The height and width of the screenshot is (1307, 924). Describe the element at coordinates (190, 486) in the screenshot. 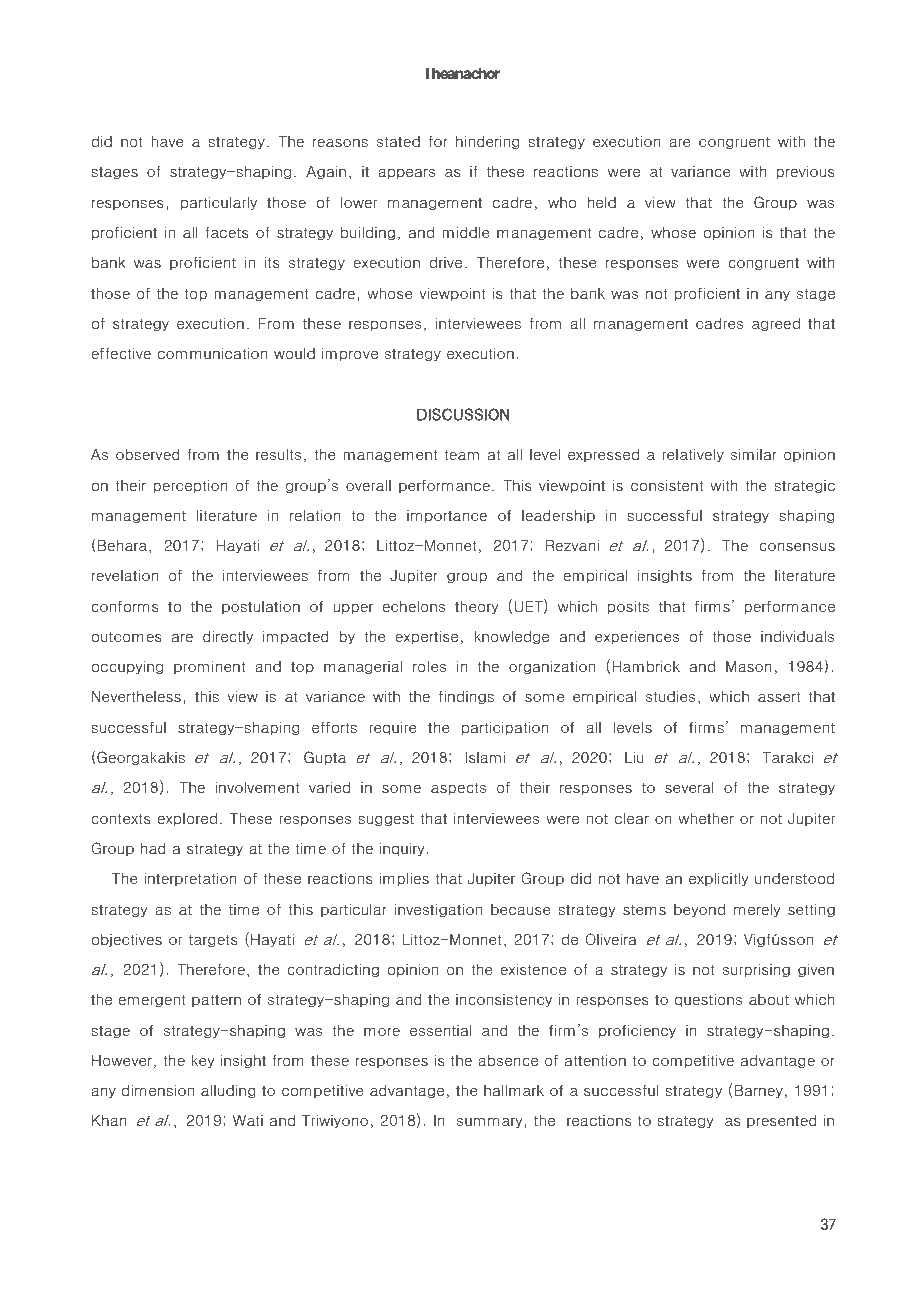

I see `perception` at that location.
